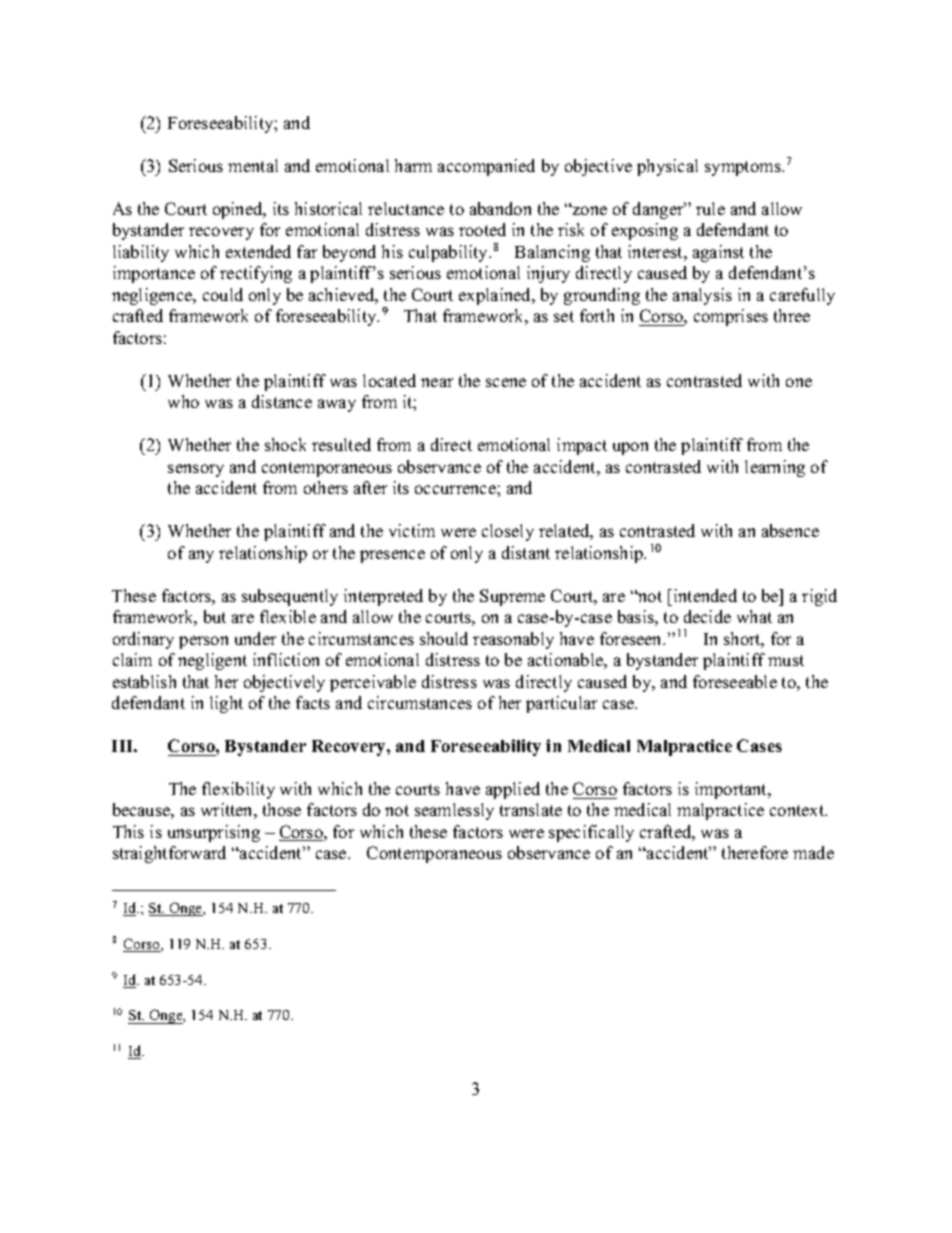 The image size is (952, 1233). Describe the element at coordinates (790, 530) in the screenshot. I see `absence` at that location.
